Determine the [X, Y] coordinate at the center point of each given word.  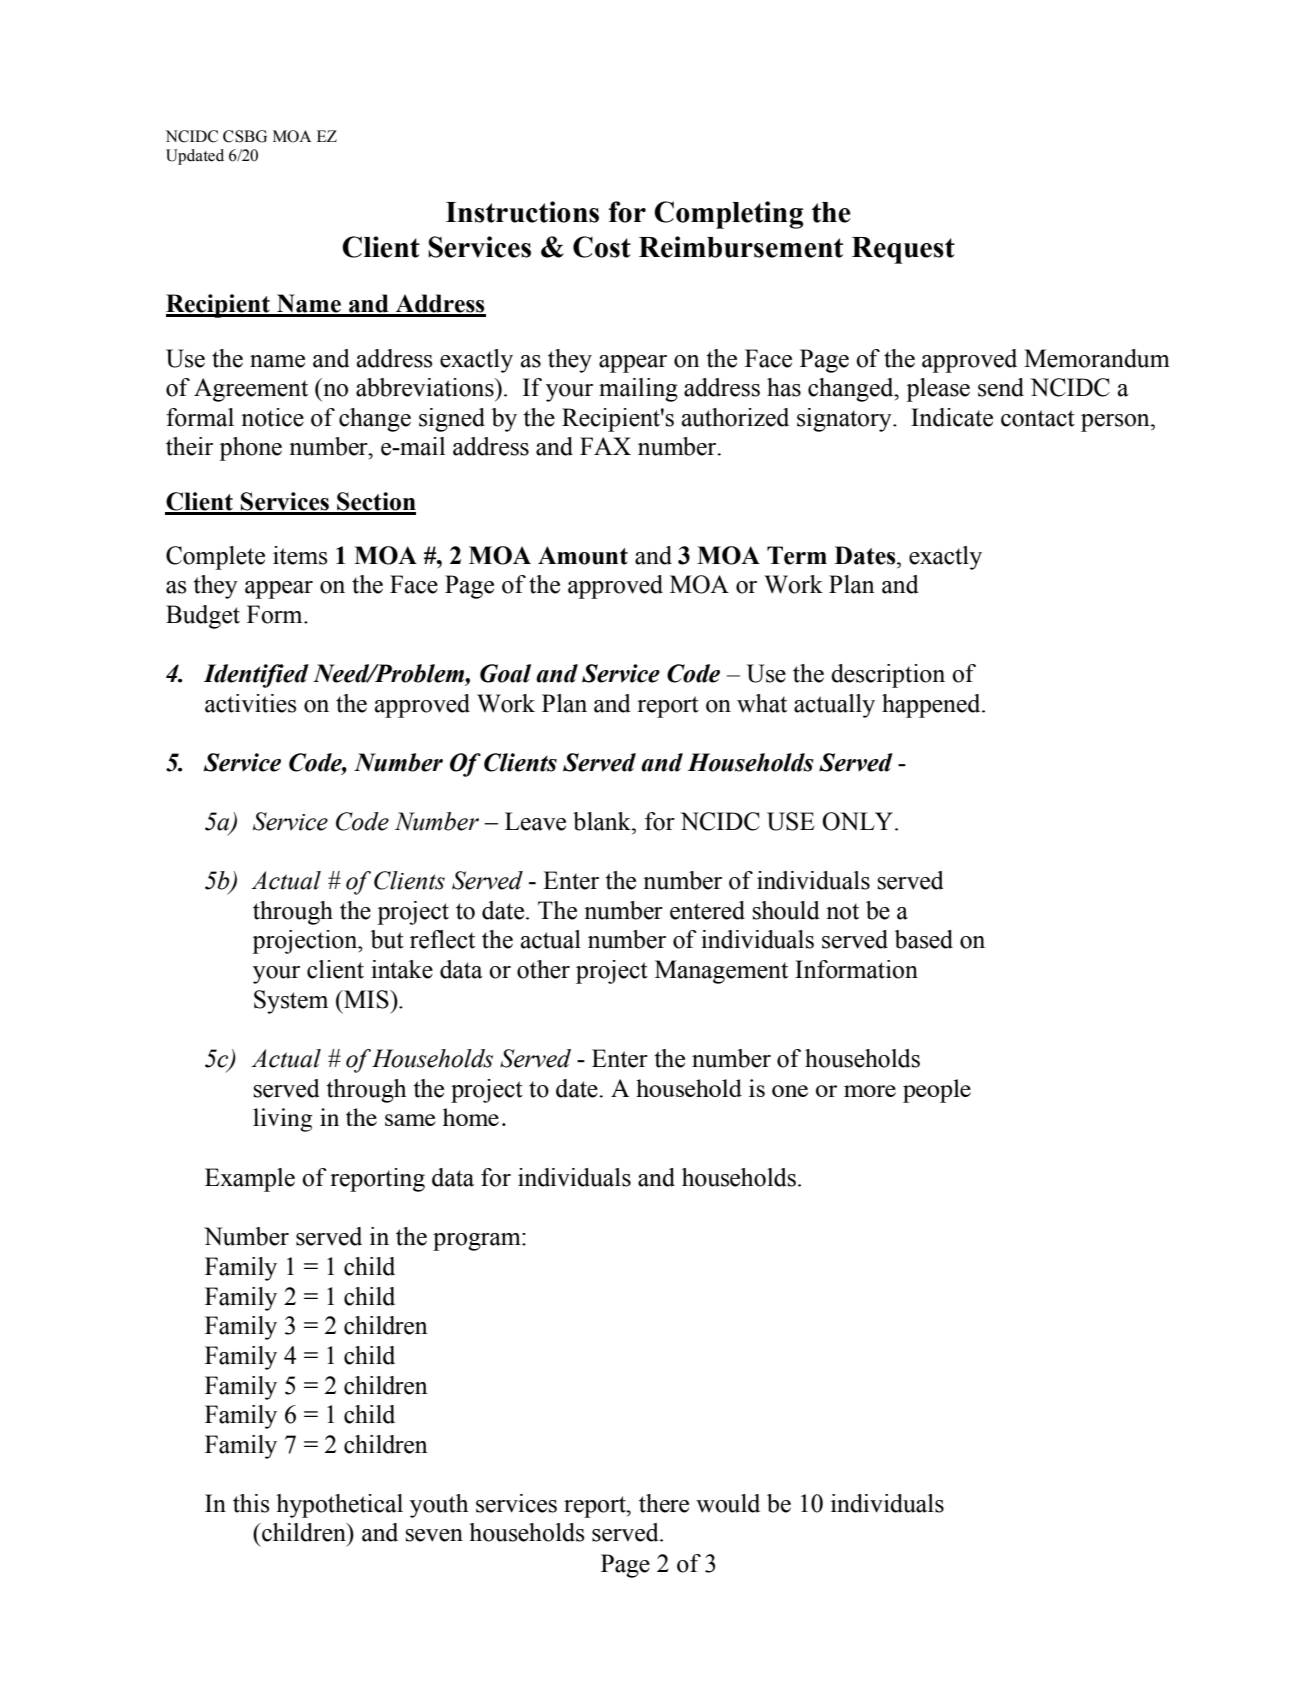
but [387, 939]
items [300, 555]
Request [903, 250]
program [478, 1242]
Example [250, 1180]
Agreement [251, 390]
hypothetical [339, 1506]
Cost [602, 247]
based [924, 939]
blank [603, 821]
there [664, 1503]
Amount [583, 555]
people [937, 1091]
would [728, 1503]
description [888, 676]
